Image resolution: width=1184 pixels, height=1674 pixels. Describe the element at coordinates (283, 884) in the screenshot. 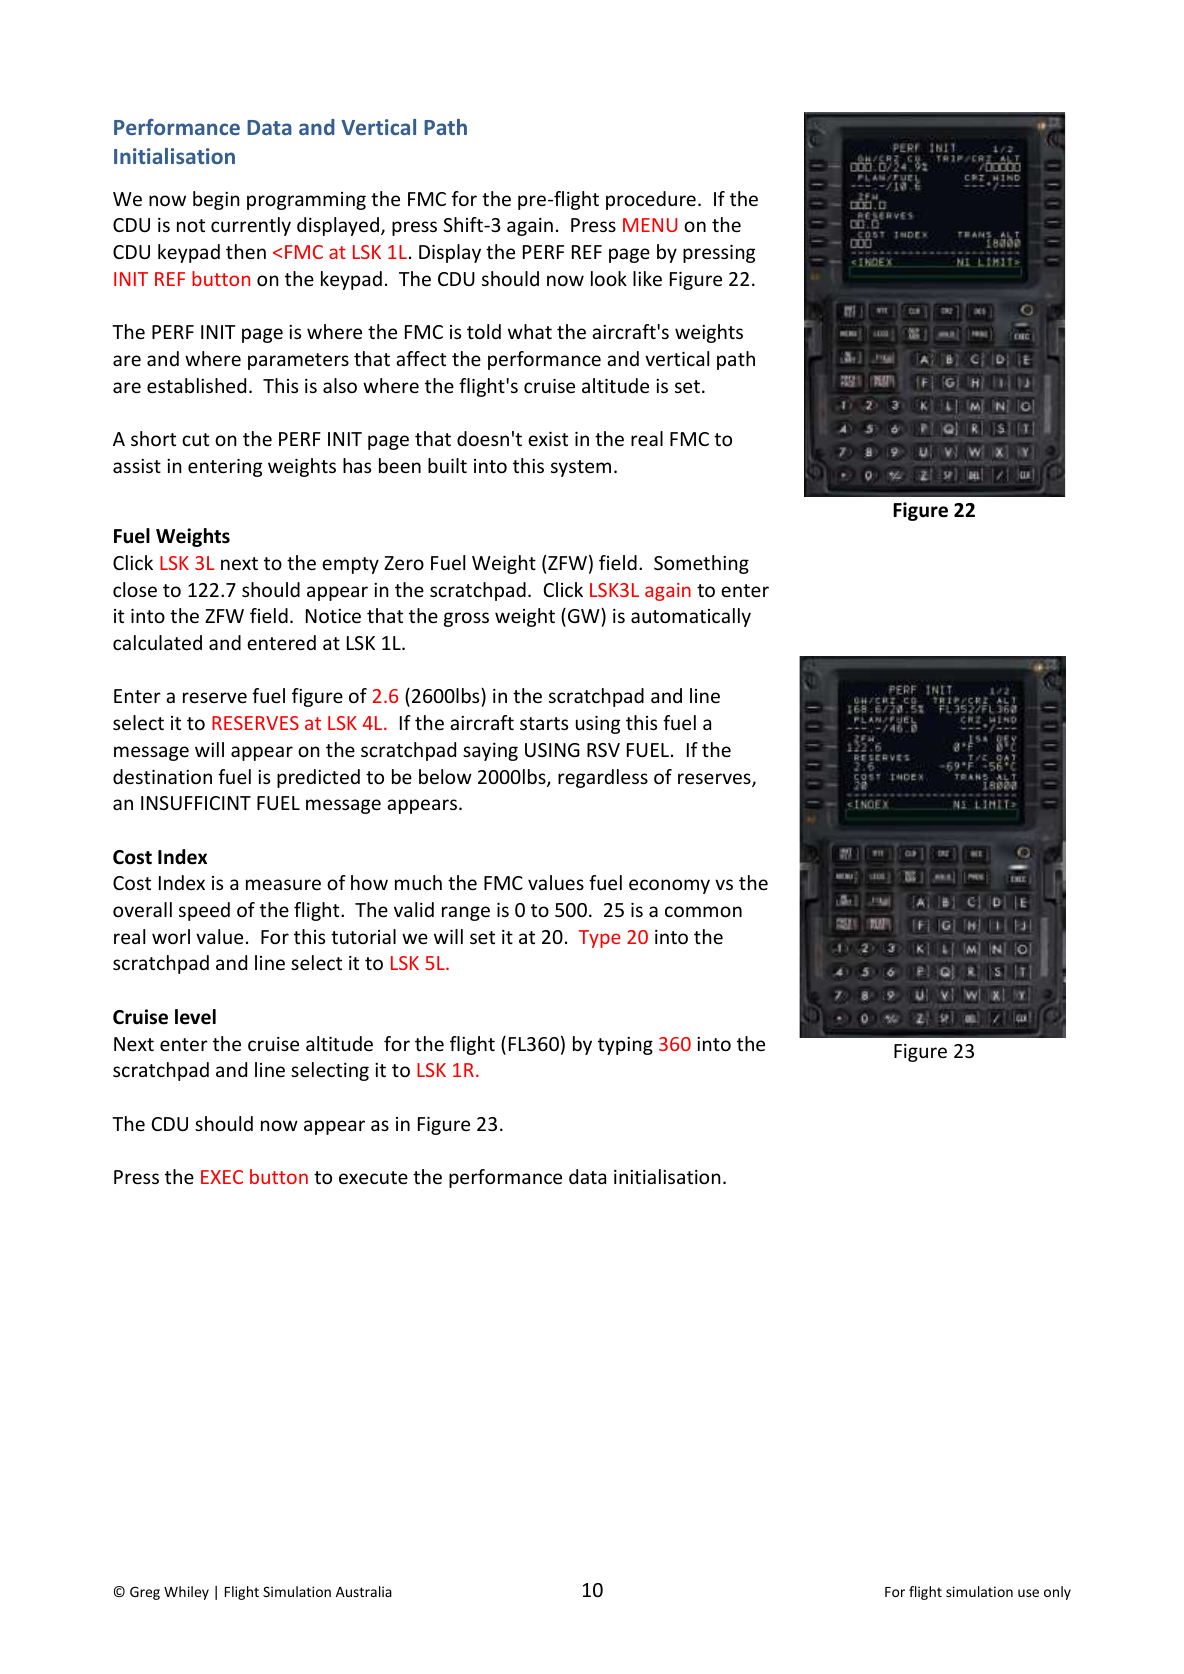

I see `measure` at that location.
